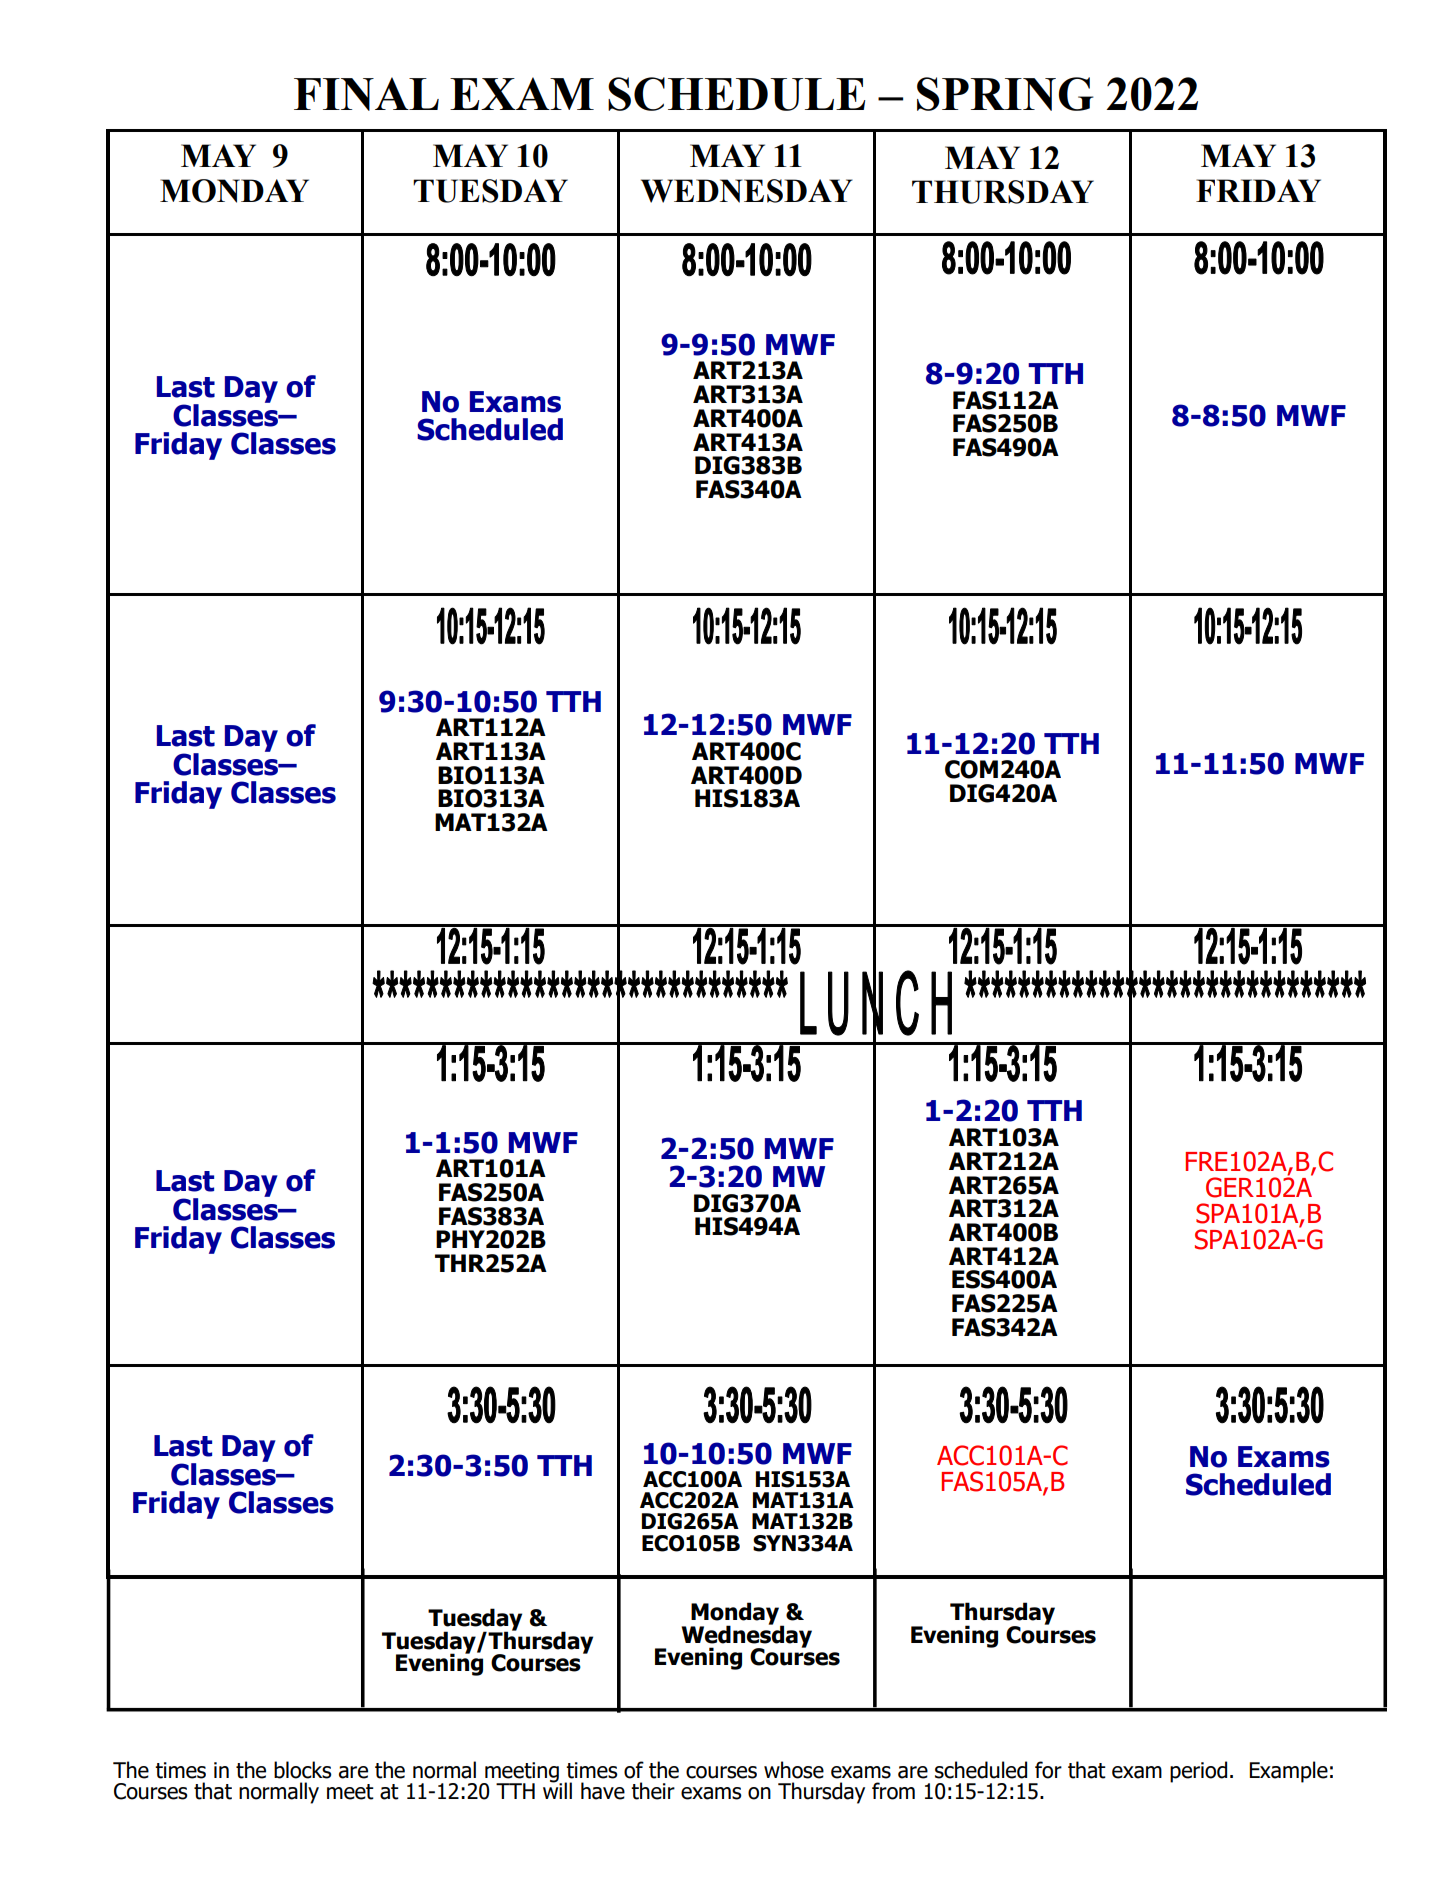  I want to click on will, so click(557, 1789).
